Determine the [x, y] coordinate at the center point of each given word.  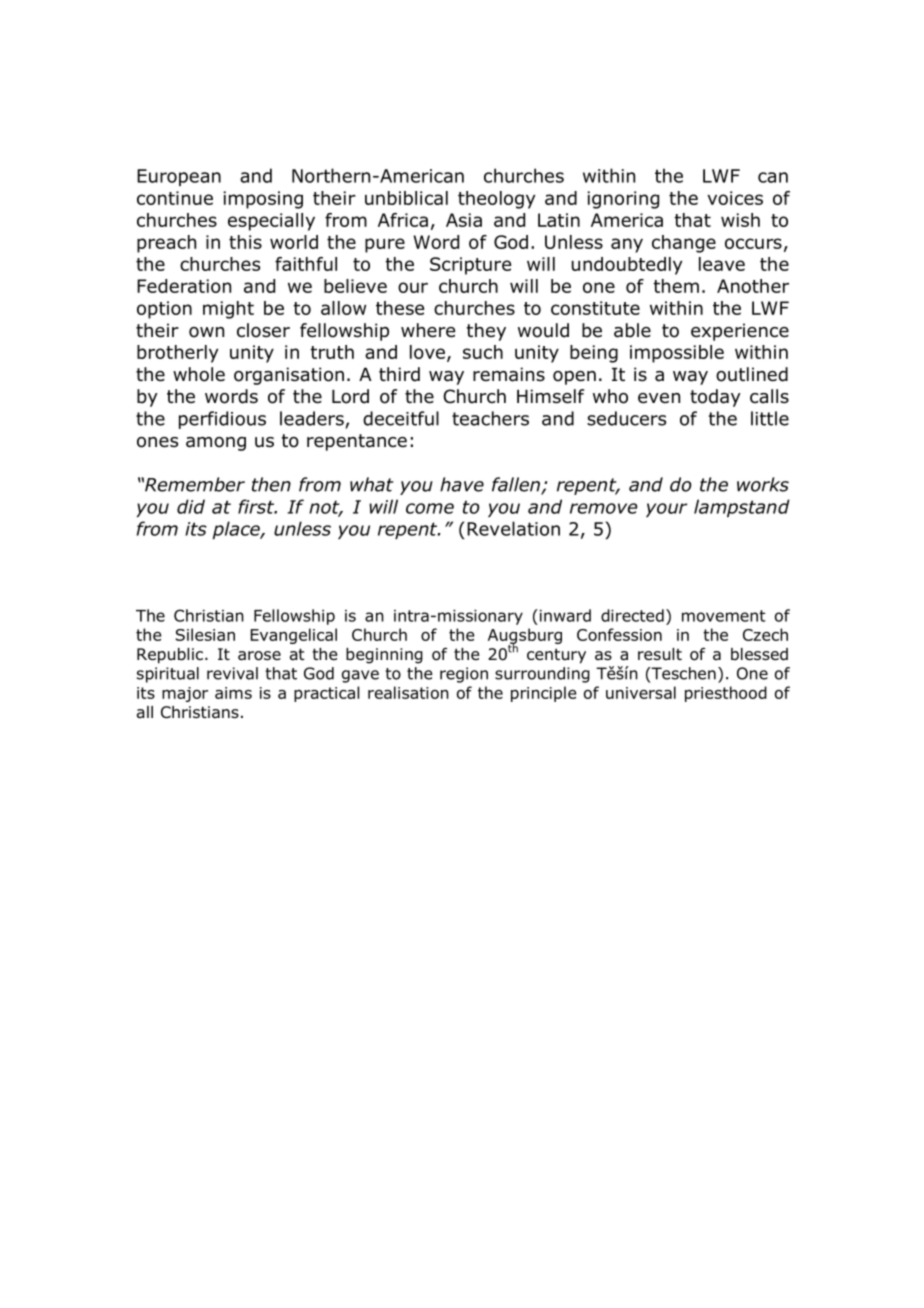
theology [496, 200]
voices [735, 198]
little [770, 418]
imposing [263, 200]
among [216, 444]
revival [232, 673]
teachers [490, 418]
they [486, 332]
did [191, 506]
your [666, 510]
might [228, 310]
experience [740, 332]
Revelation [513, 528]
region [464, 675]
